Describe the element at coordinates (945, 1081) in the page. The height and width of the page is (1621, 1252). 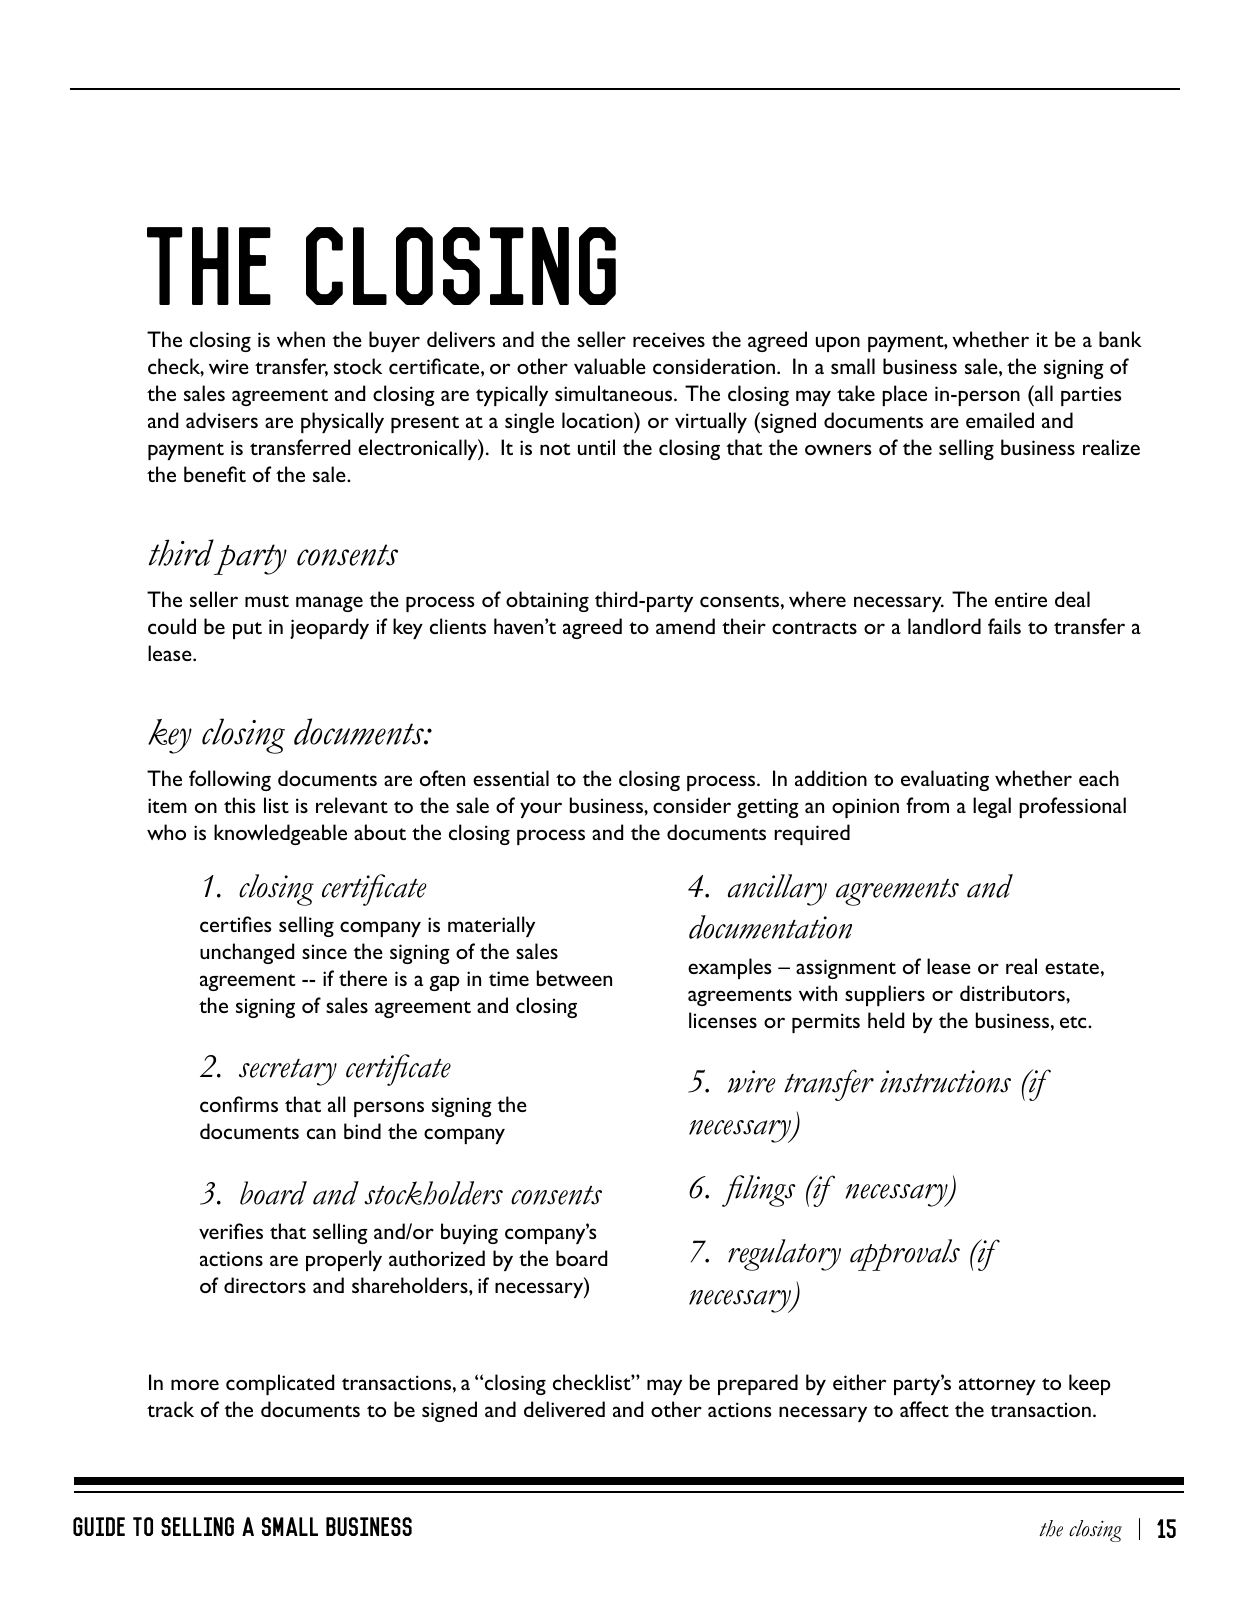
I see `instructions` at that location.
